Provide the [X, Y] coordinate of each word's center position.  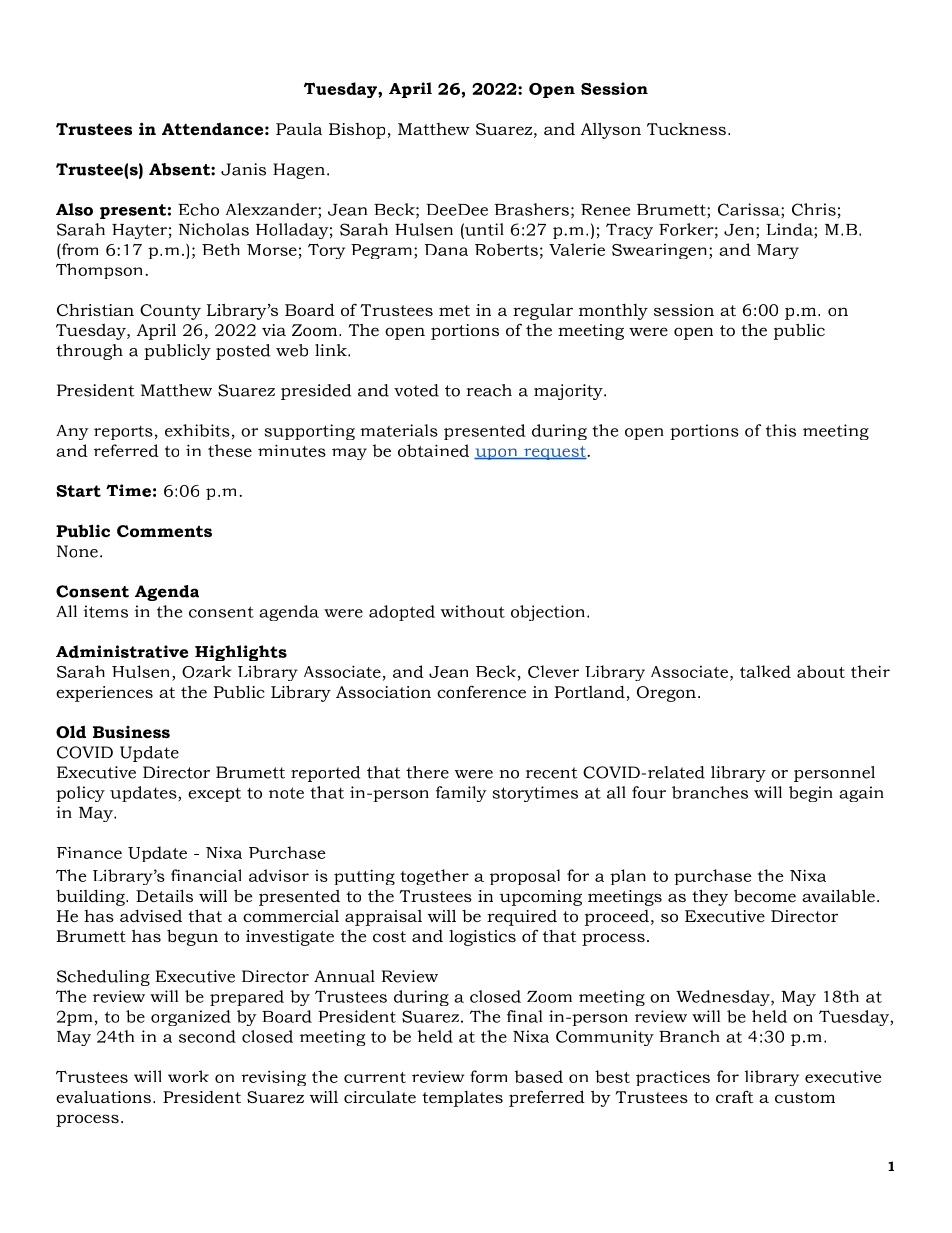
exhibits [197, 430]
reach [489, 390]
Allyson [611, 130]
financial [206, 875]
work [188, 1076]
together [434, 877]
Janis [243, 169]
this [781, 430]
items [106, 611]
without [473, 611]
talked [765, 671]
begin [811, 794]
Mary [778, 251]
